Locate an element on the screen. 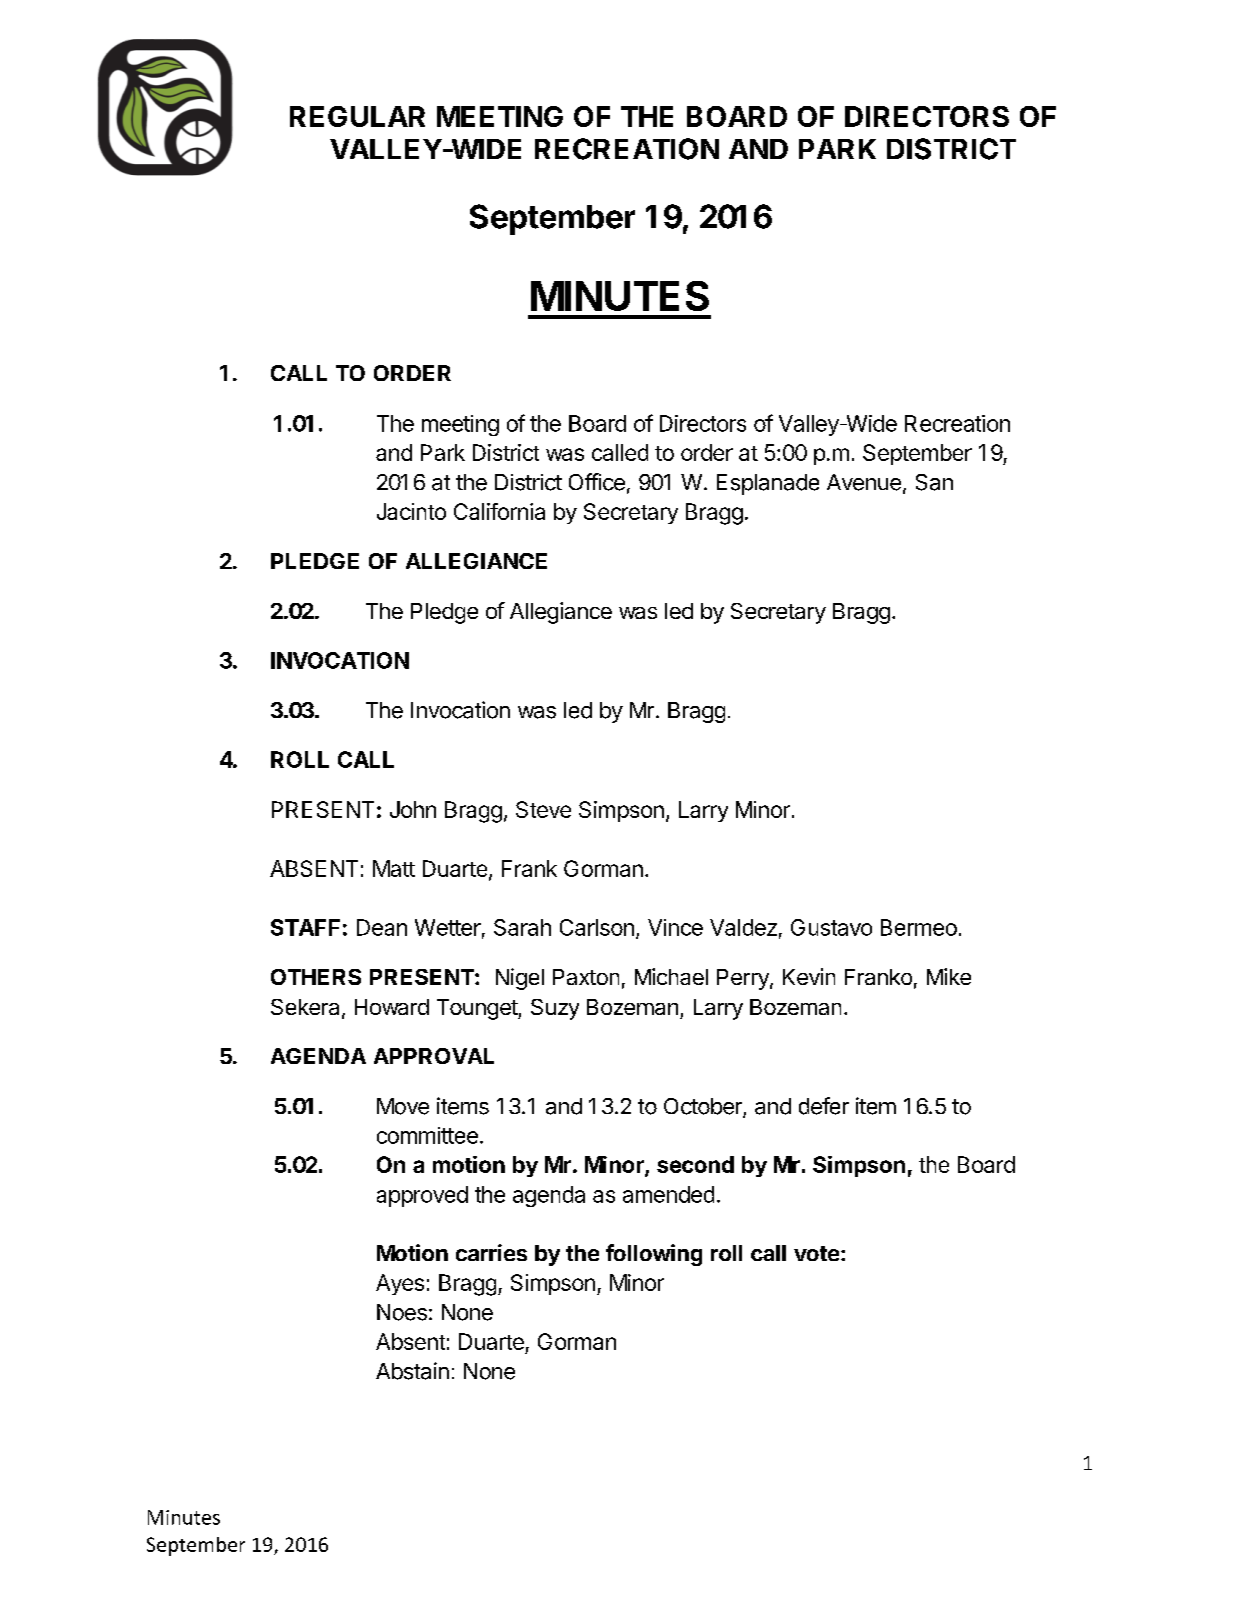 The height and width of the screenshot is (1603, 1239). Jacinto is located at coordinates (411, 511).
